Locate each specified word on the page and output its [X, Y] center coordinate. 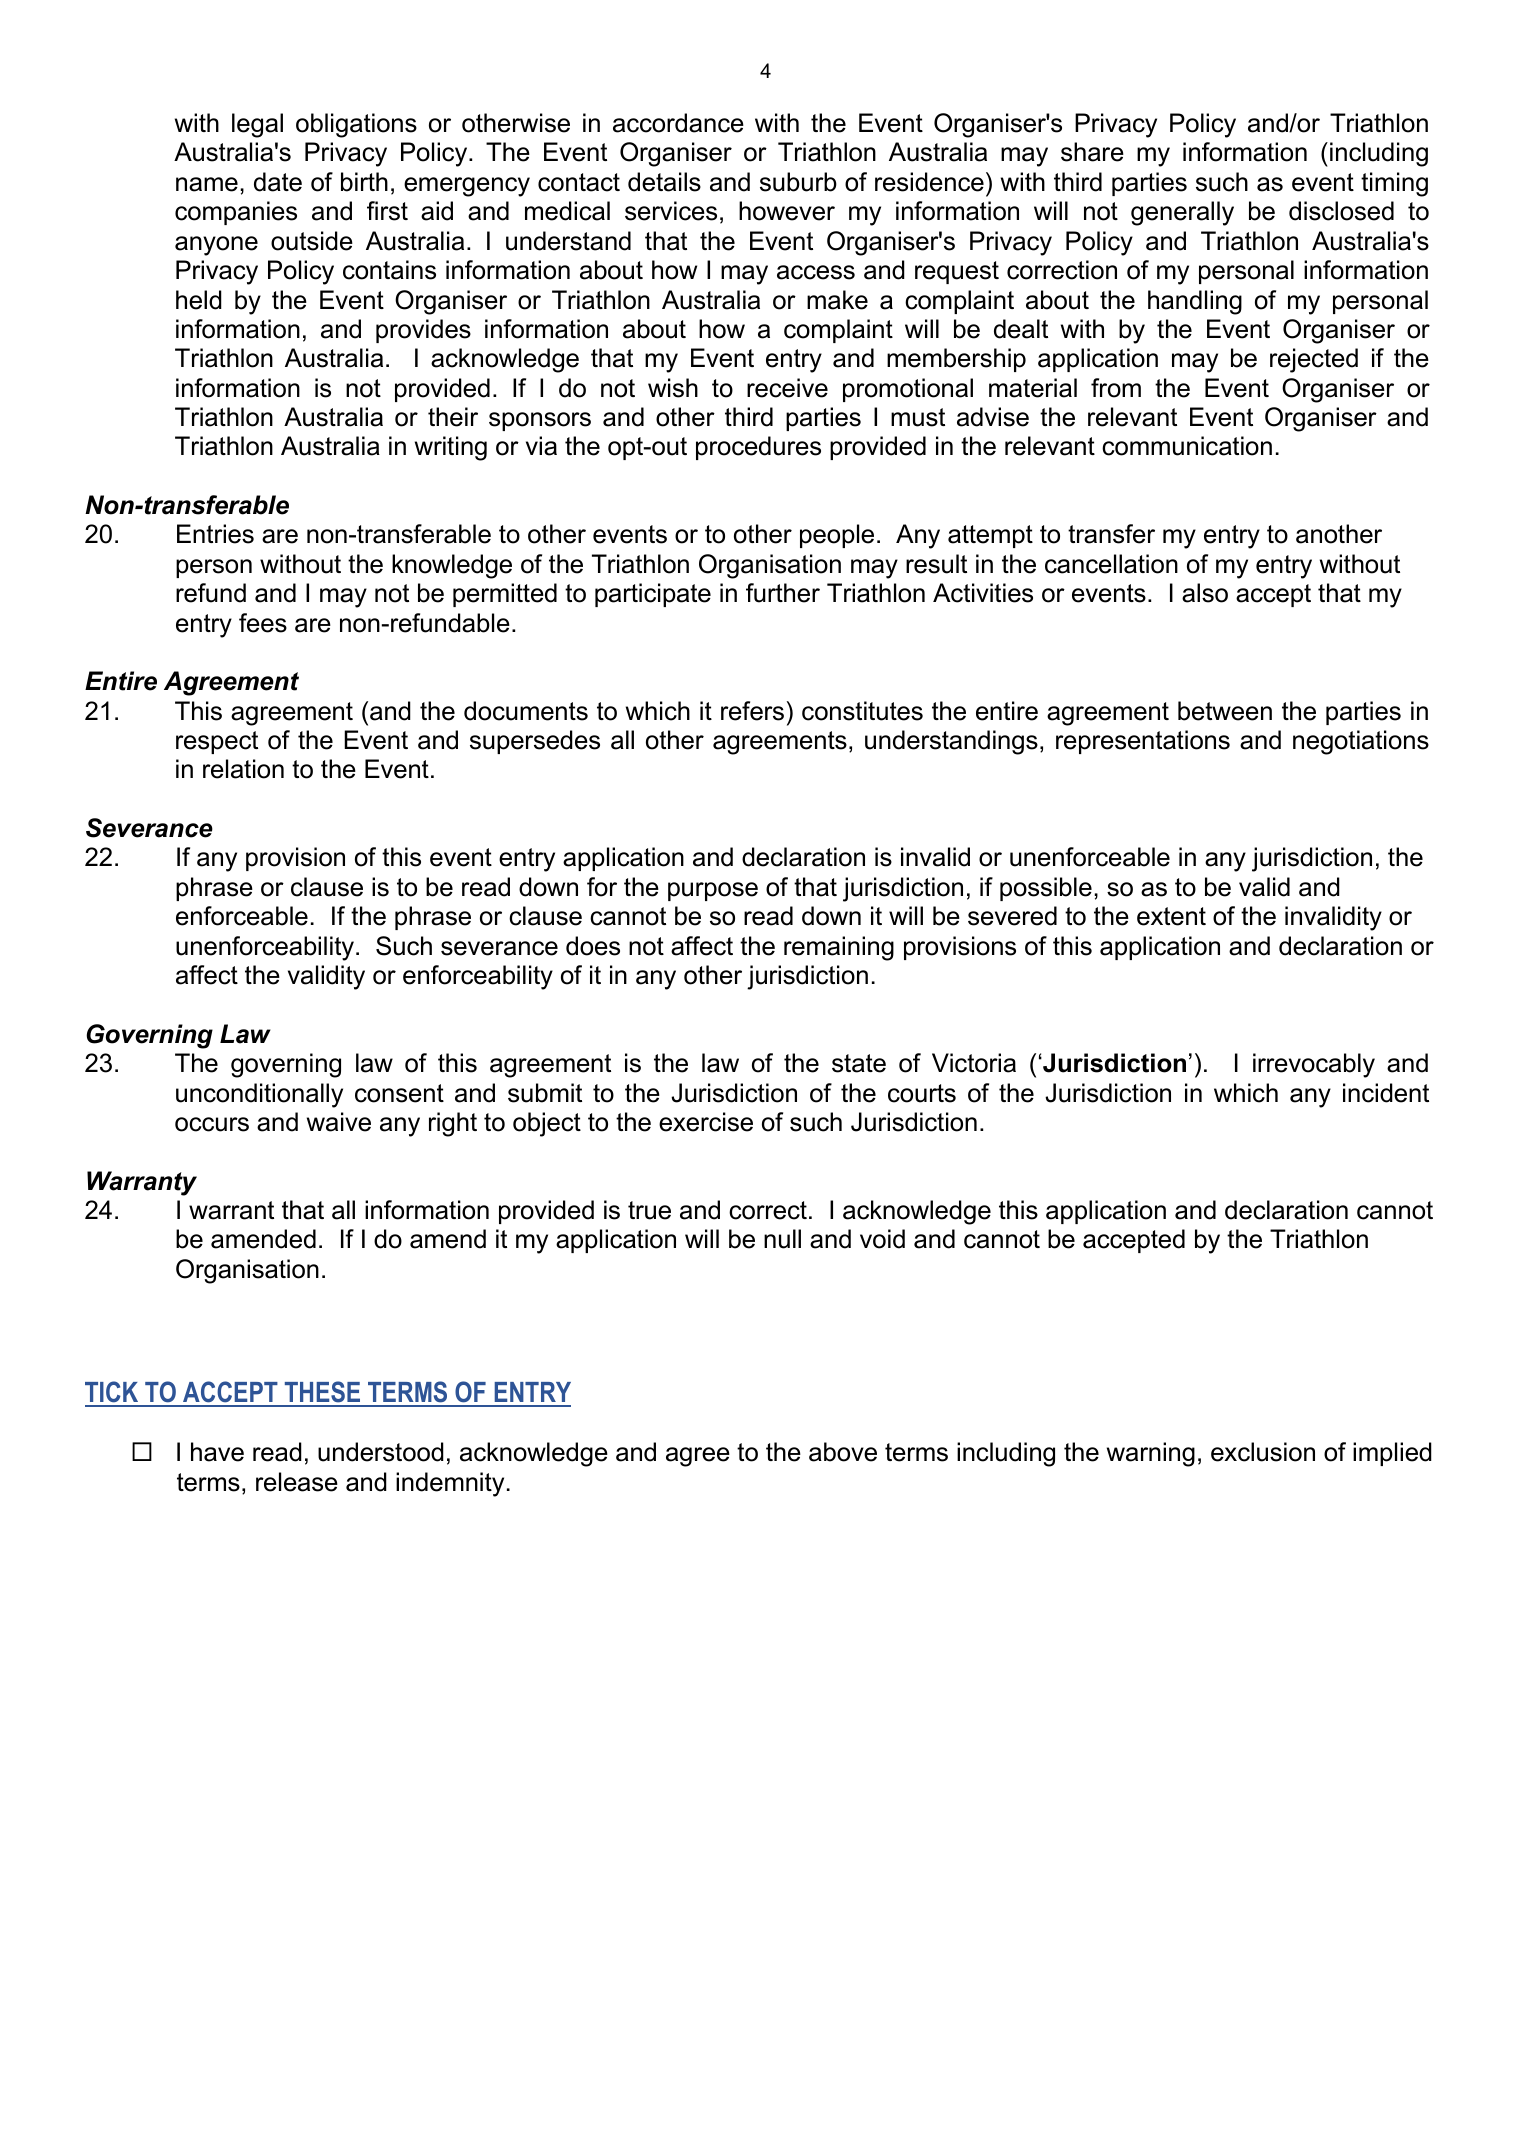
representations [1143, 742]
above [843, 1452]
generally [1182, 213]
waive [339, 1122]
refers [752, 711]
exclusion [1263, 1452]
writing [451, 448]
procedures [758, 448]
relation [243, 769]
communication [1187, 446]
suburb [798, 182]
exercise [706, 1122]
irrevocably [1314, 1065]
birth [364, 182]
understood [381, 1452]
